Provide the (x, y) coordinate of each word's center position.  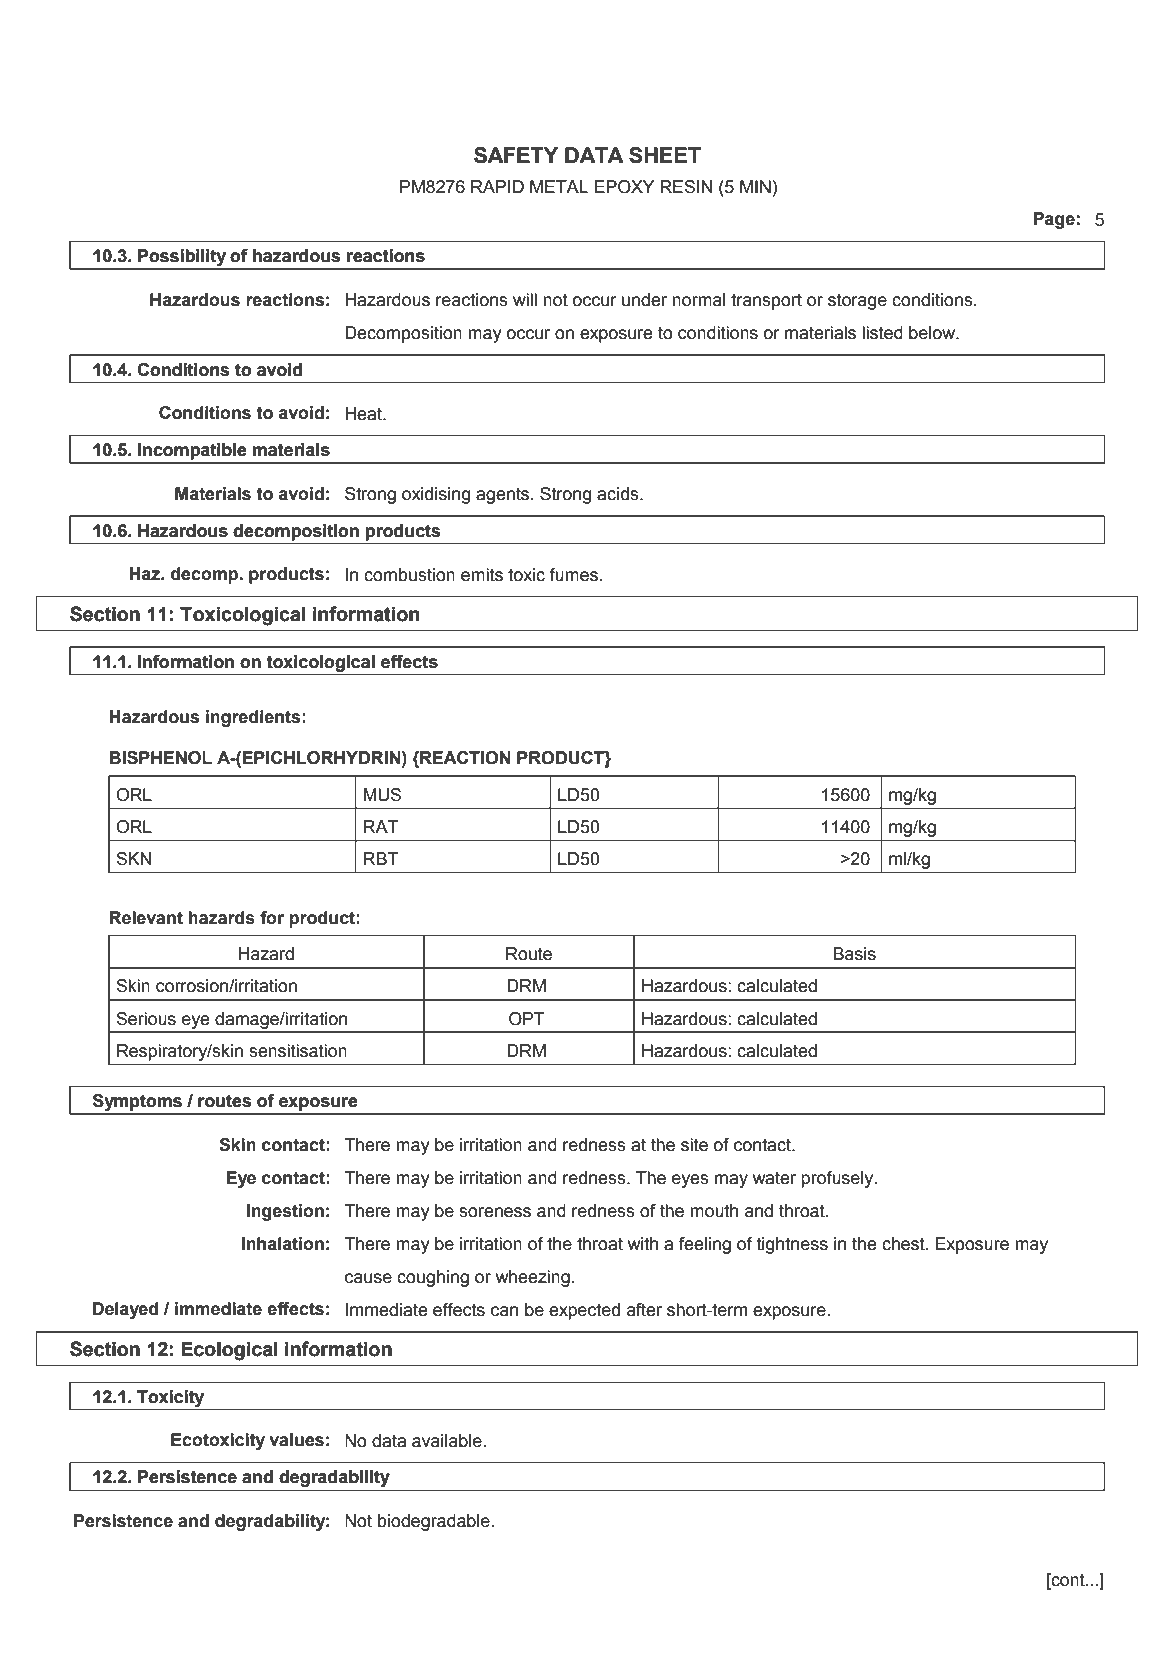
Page (1054, 220)
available (447, 1441)
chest (904, 1244)
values (296, 1440)
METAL (559, 186)
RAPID (497, 186)
